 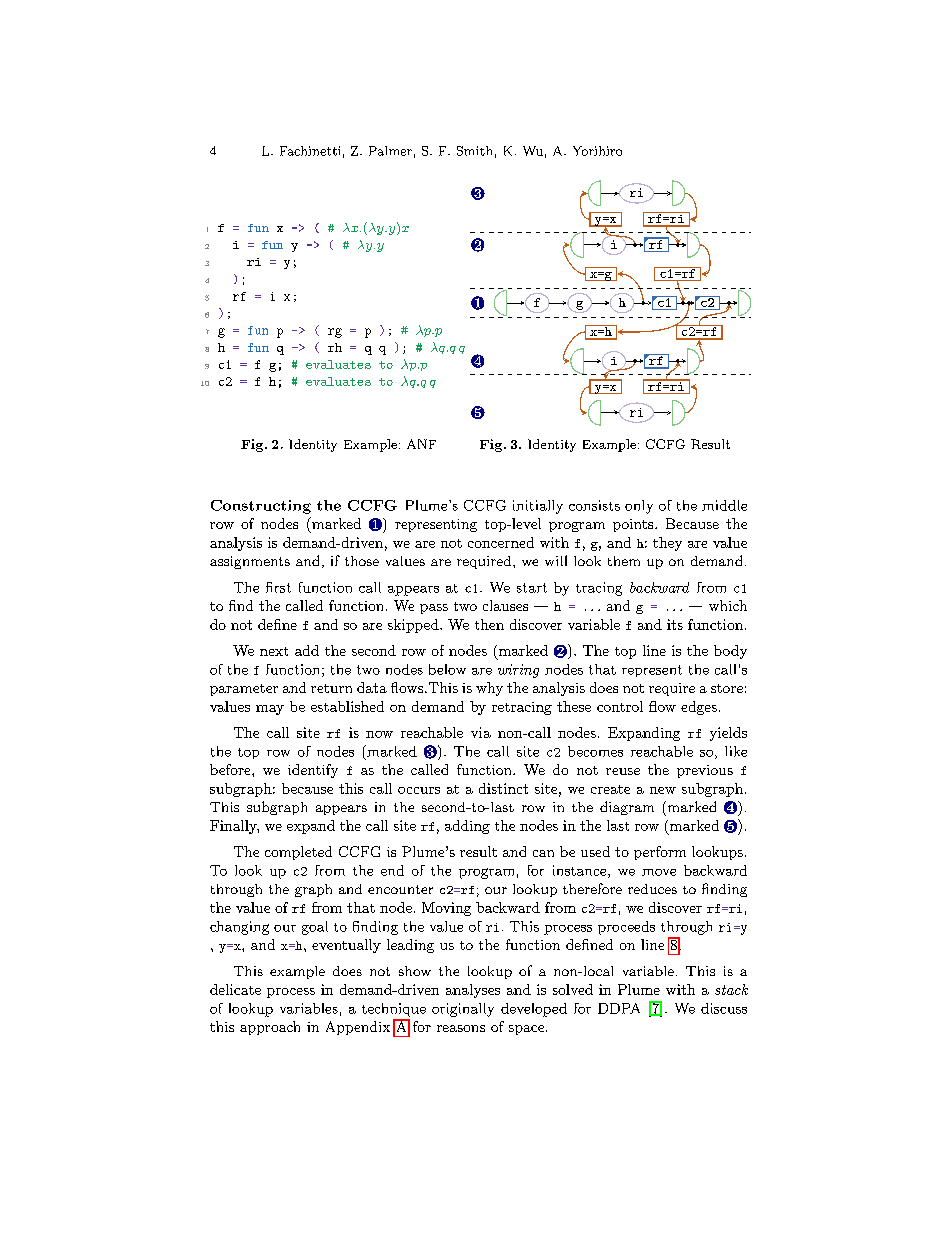 I want to click on clauses, so click(x=505, y=605).
